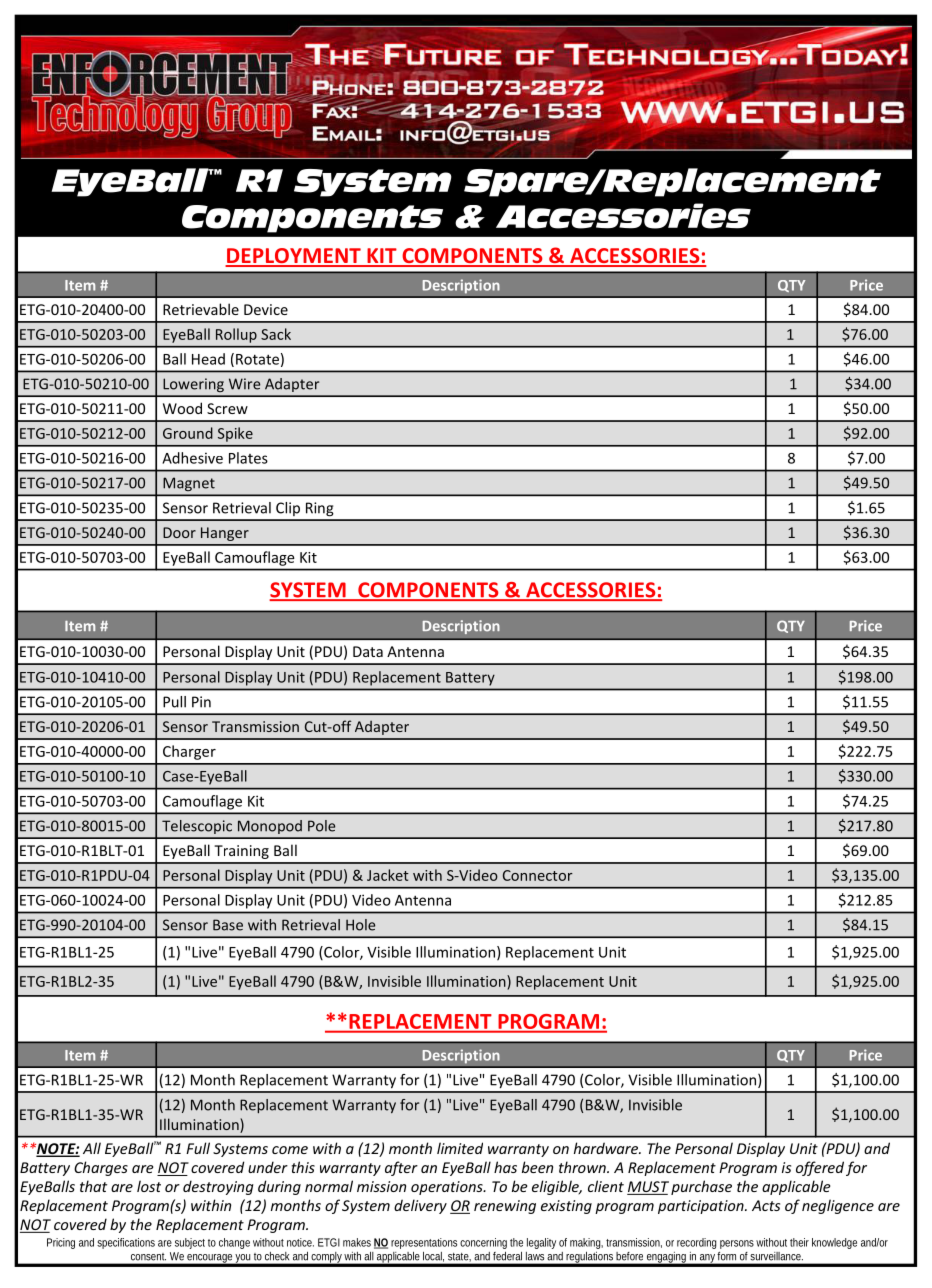 This page has width=932, height=1288. Describe the element at coordinates (538, 875) in the page. I see `Connector` at that location.
